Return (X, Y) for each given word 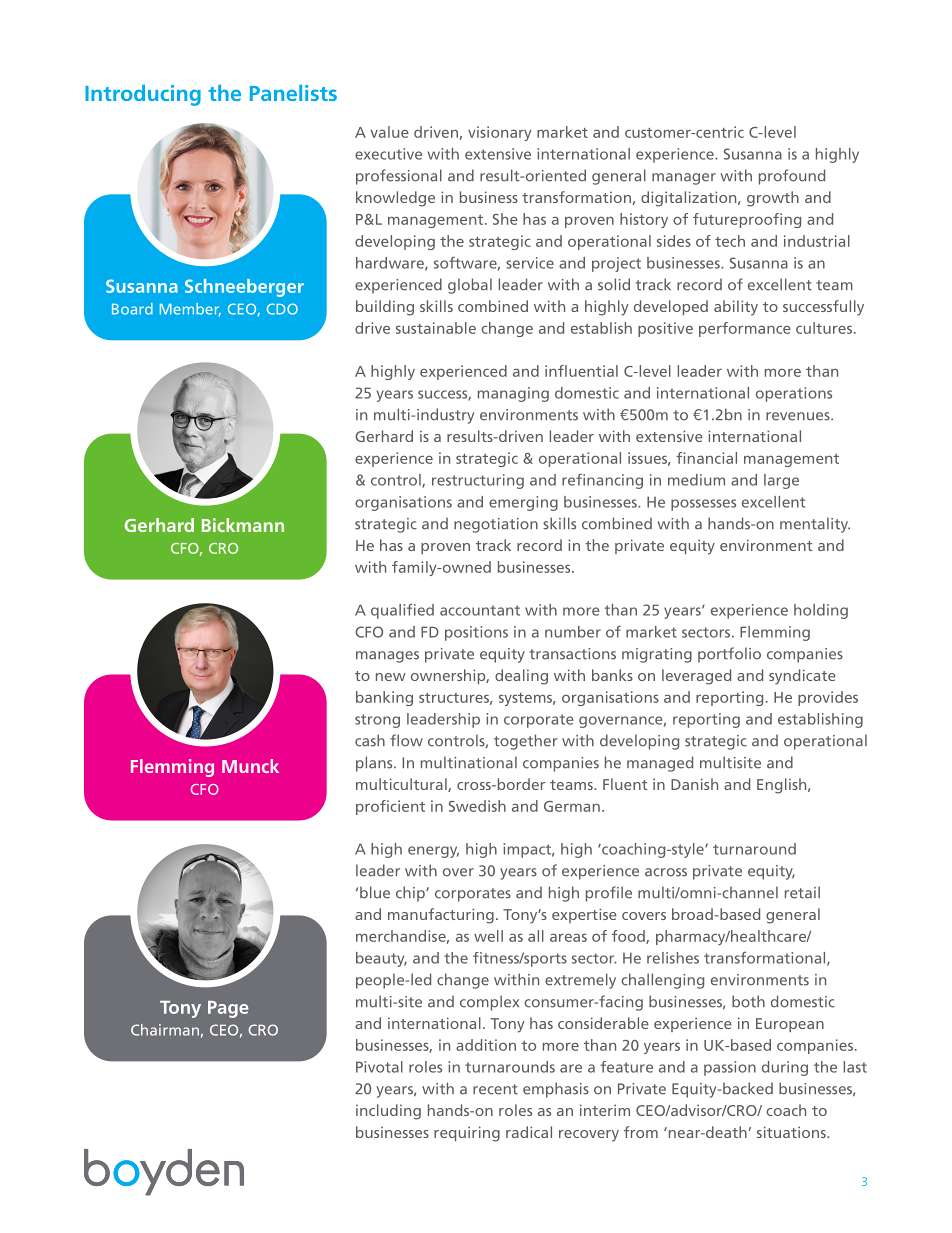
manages (387, 657)
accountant (480, 610)
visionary (499, 133)
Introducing (143, 95)
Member (190, 310)
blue (375, 892)
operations (794, 394)
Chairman (165, 1030)
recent (495, 1089)
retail (802, 892)
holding (821, 611)
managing (513, 394)
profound (792, 177)
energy (433, 852)
